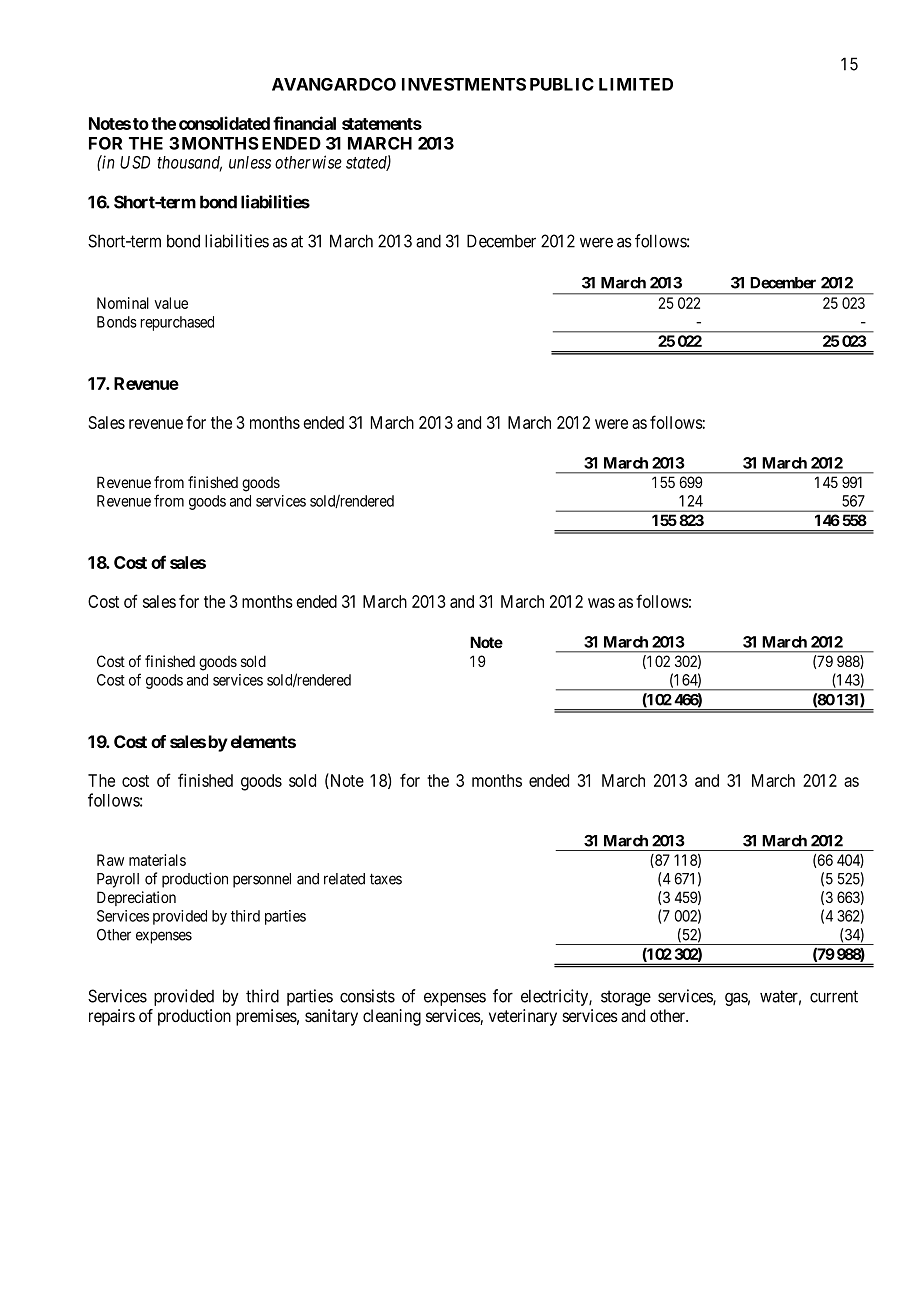 The width and height of the document is (924, 1308). Describe the element at coordinates (464, 84) in the document. I see `INVESTMENTS` at that location.
